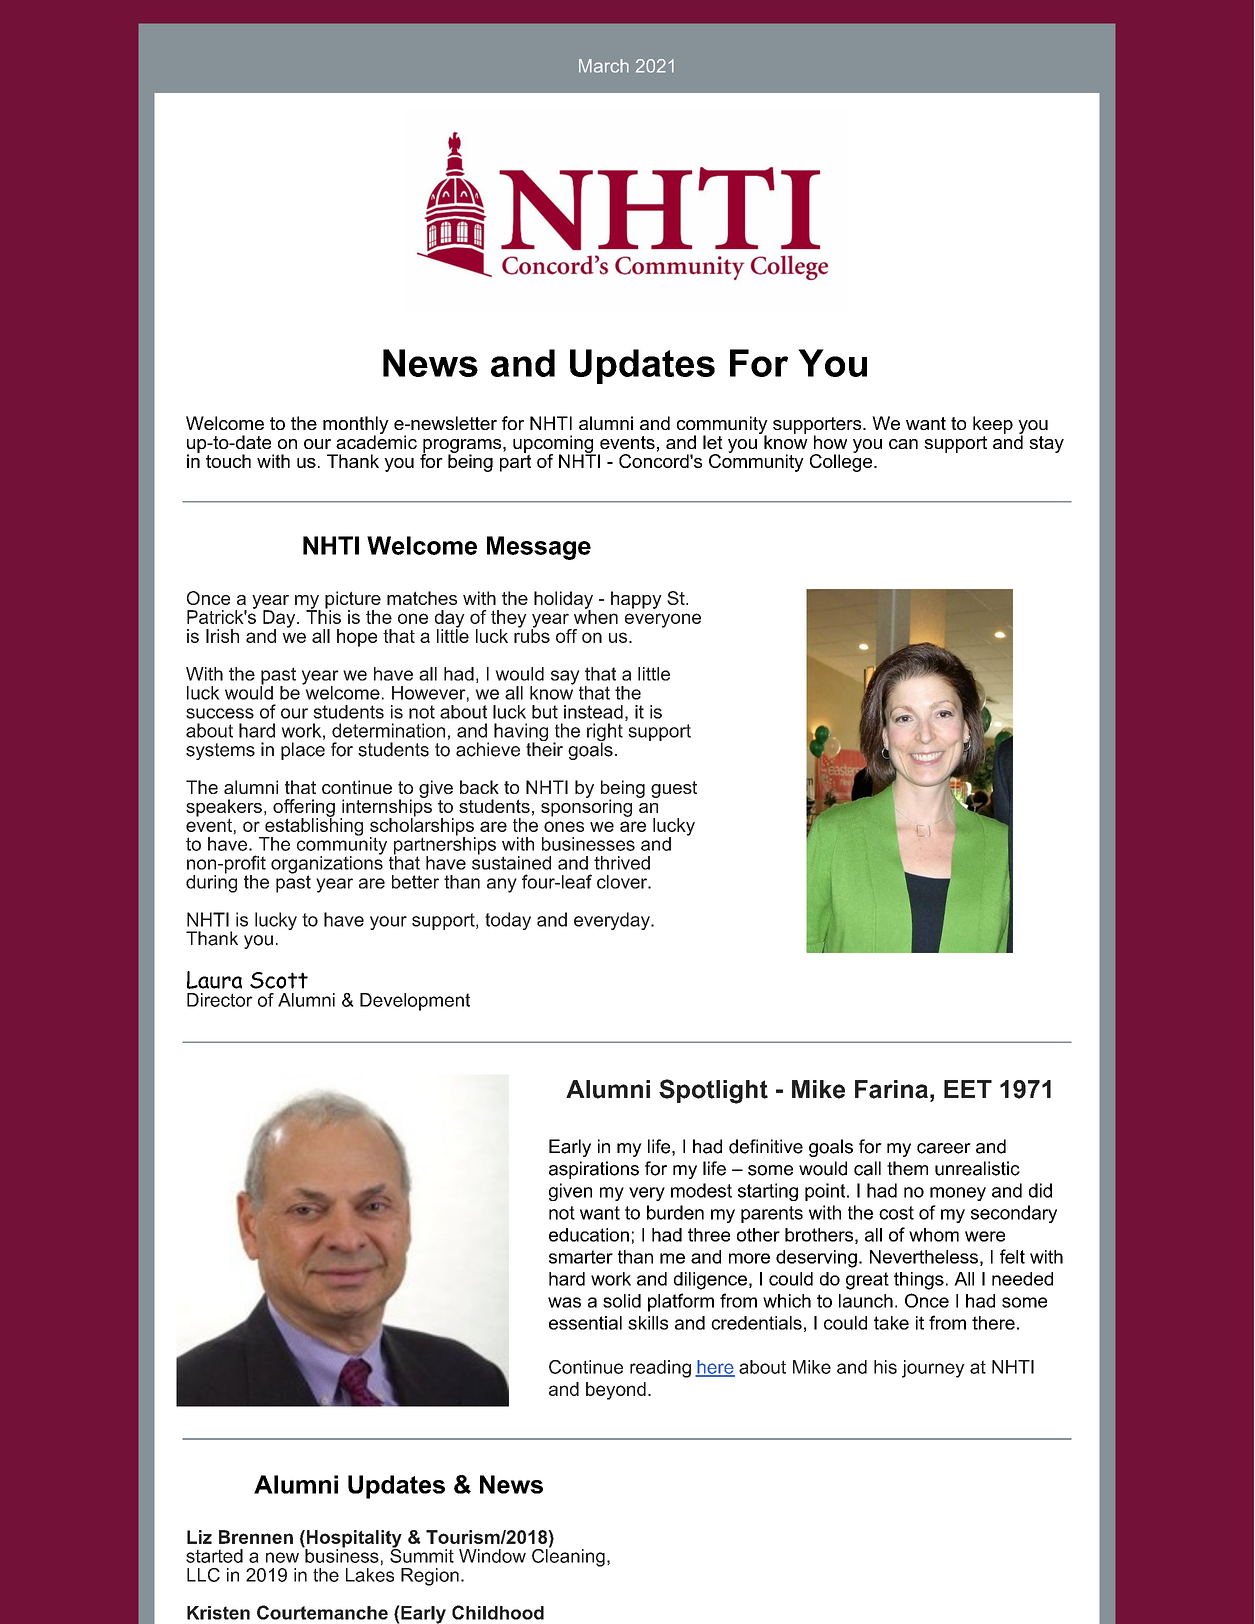 The height and width of the page is (1624, 1255). Describe the element at coordinates (604, 66) in the page. I see `March` at that location.
